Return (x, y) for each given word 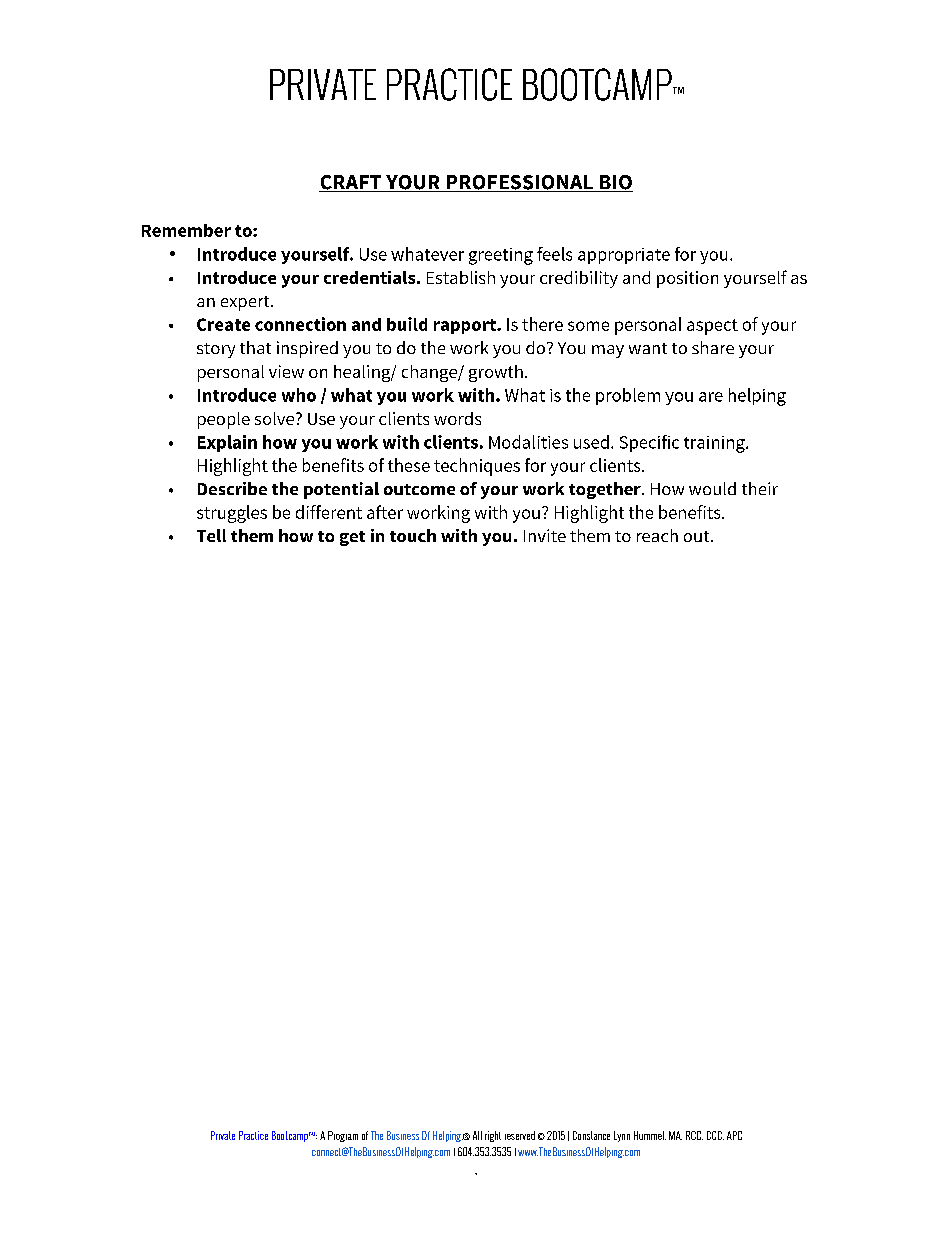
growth (496, 373)
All (477, 1135)
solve (276, 418)
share (713, 347)
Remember (186, 230)
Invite (545, 535)
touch (413, 535)
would (712, 488)
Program (343, 1136)
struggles (232, 514)
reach (657, 535)
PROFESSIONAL (519, 183)
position (687, 279)
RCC (694, 1135)
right (493, 1136)
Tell (211, 535)
